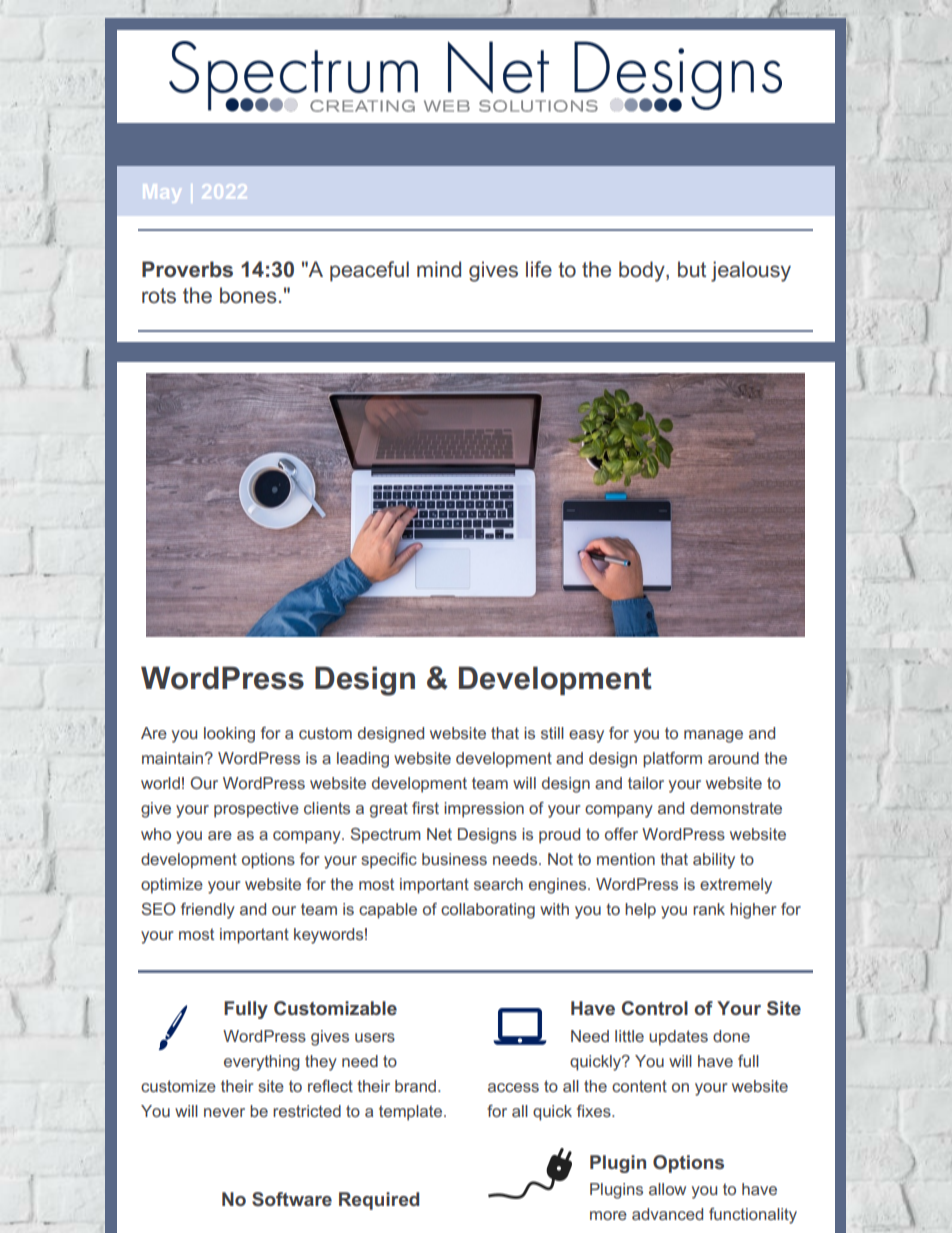 The height and width of the page is (1233, 952). I want to click on bones, so click(248, 295).
